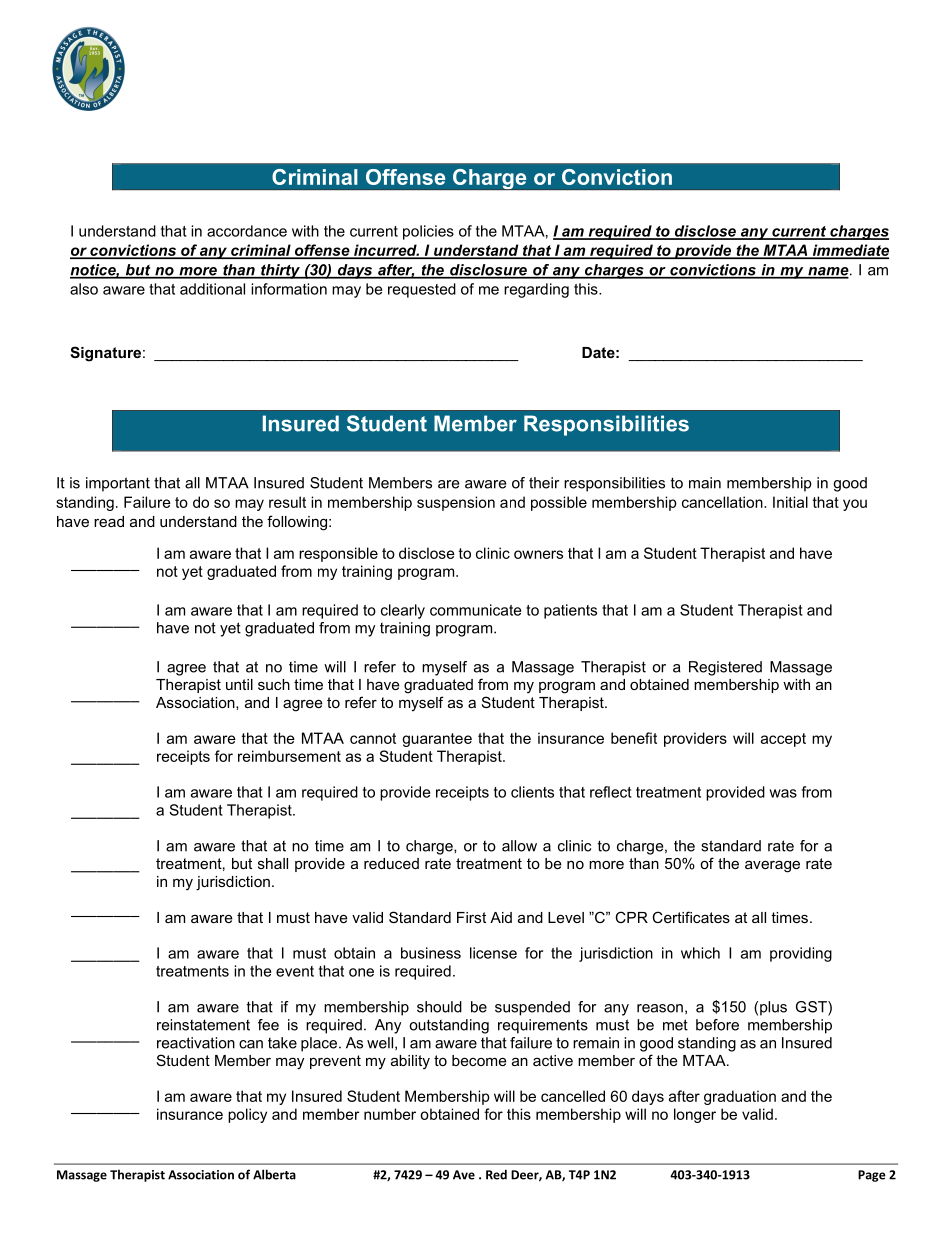 The image size is (952, 1233). Describe the element at coordinates (783, 740) in the page. I see `accept` at that location.
